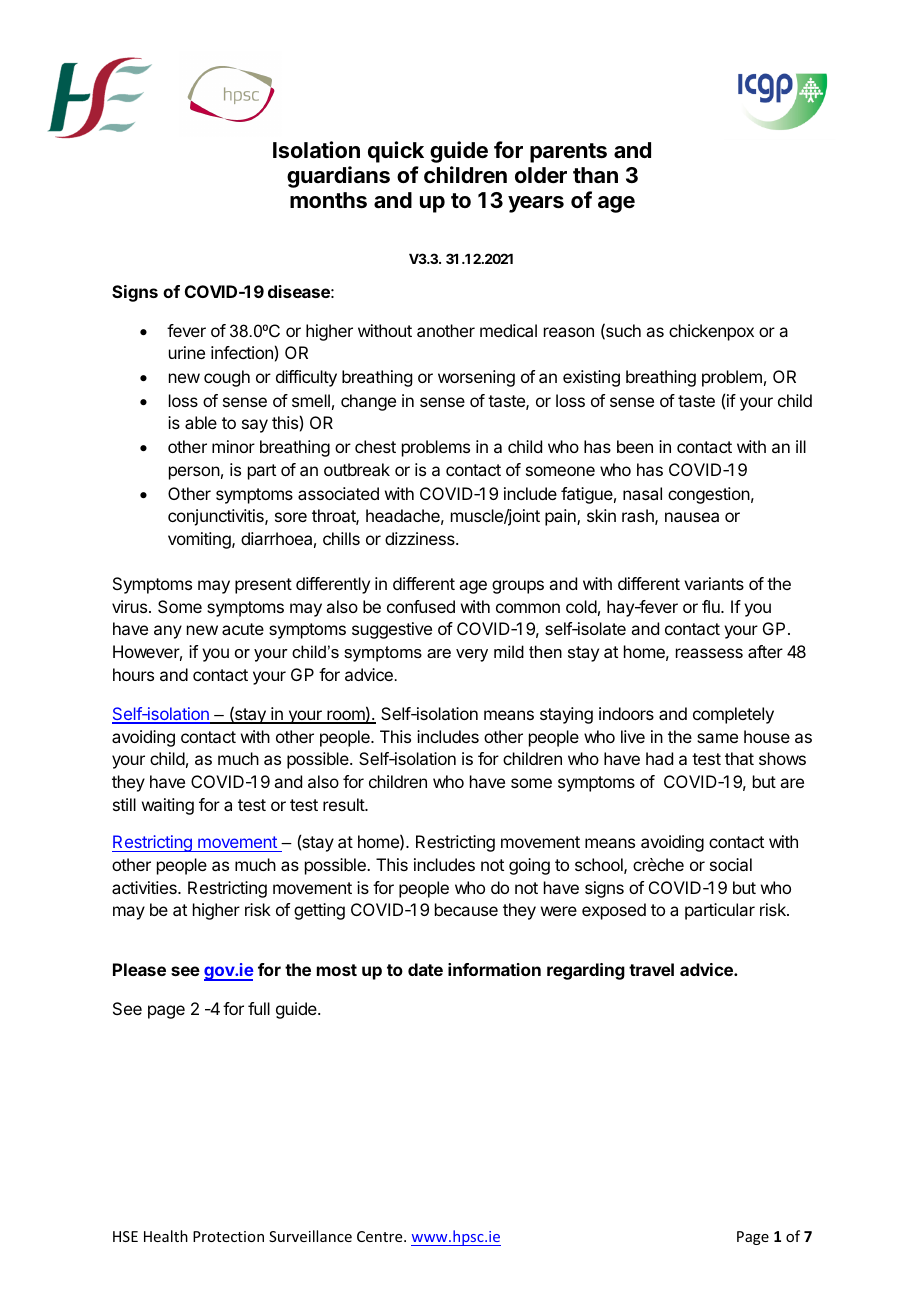  I want to click on months, so click(328, 200).
